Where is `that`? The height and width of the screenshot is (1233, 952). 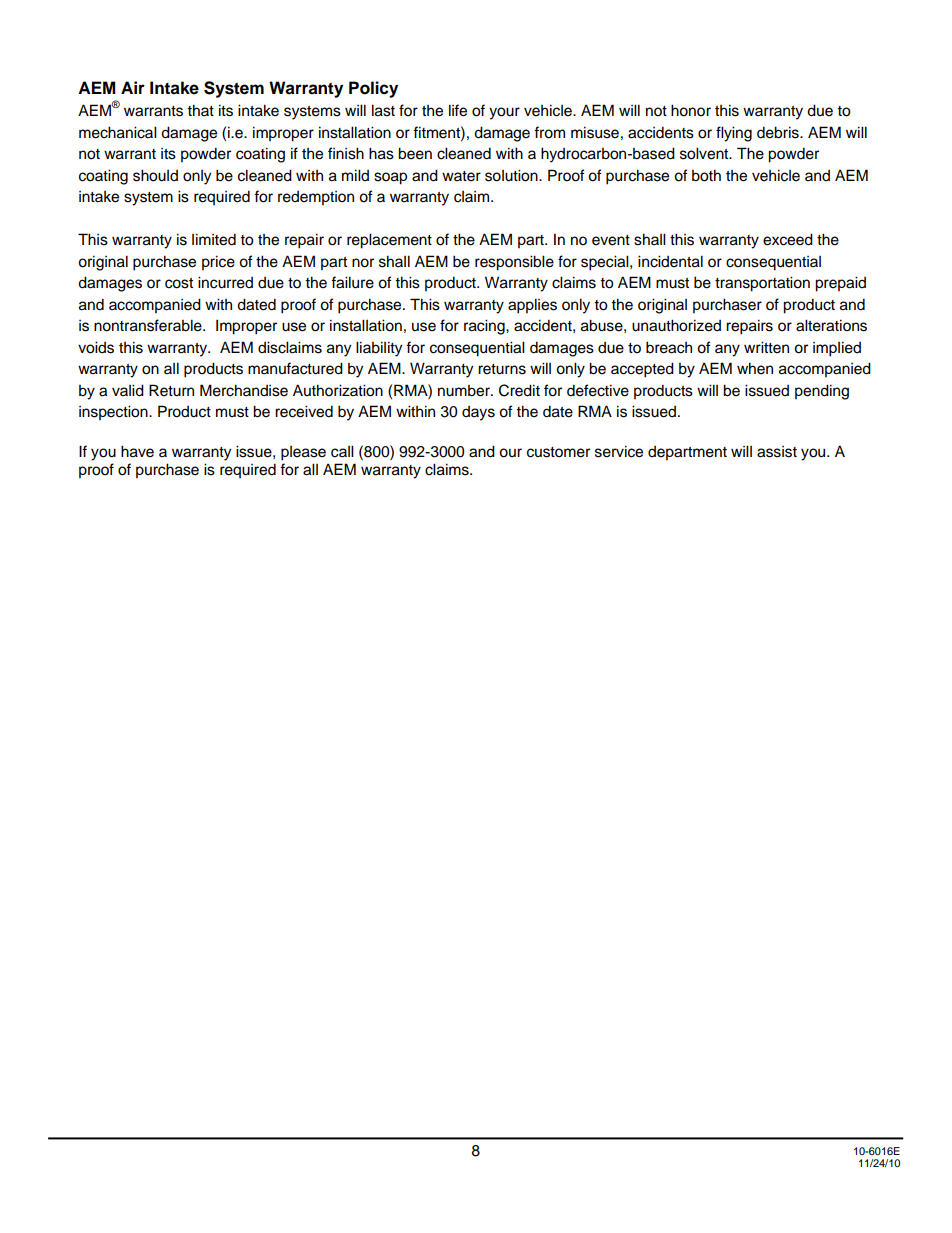 that is located at coordinates (200, 110).
